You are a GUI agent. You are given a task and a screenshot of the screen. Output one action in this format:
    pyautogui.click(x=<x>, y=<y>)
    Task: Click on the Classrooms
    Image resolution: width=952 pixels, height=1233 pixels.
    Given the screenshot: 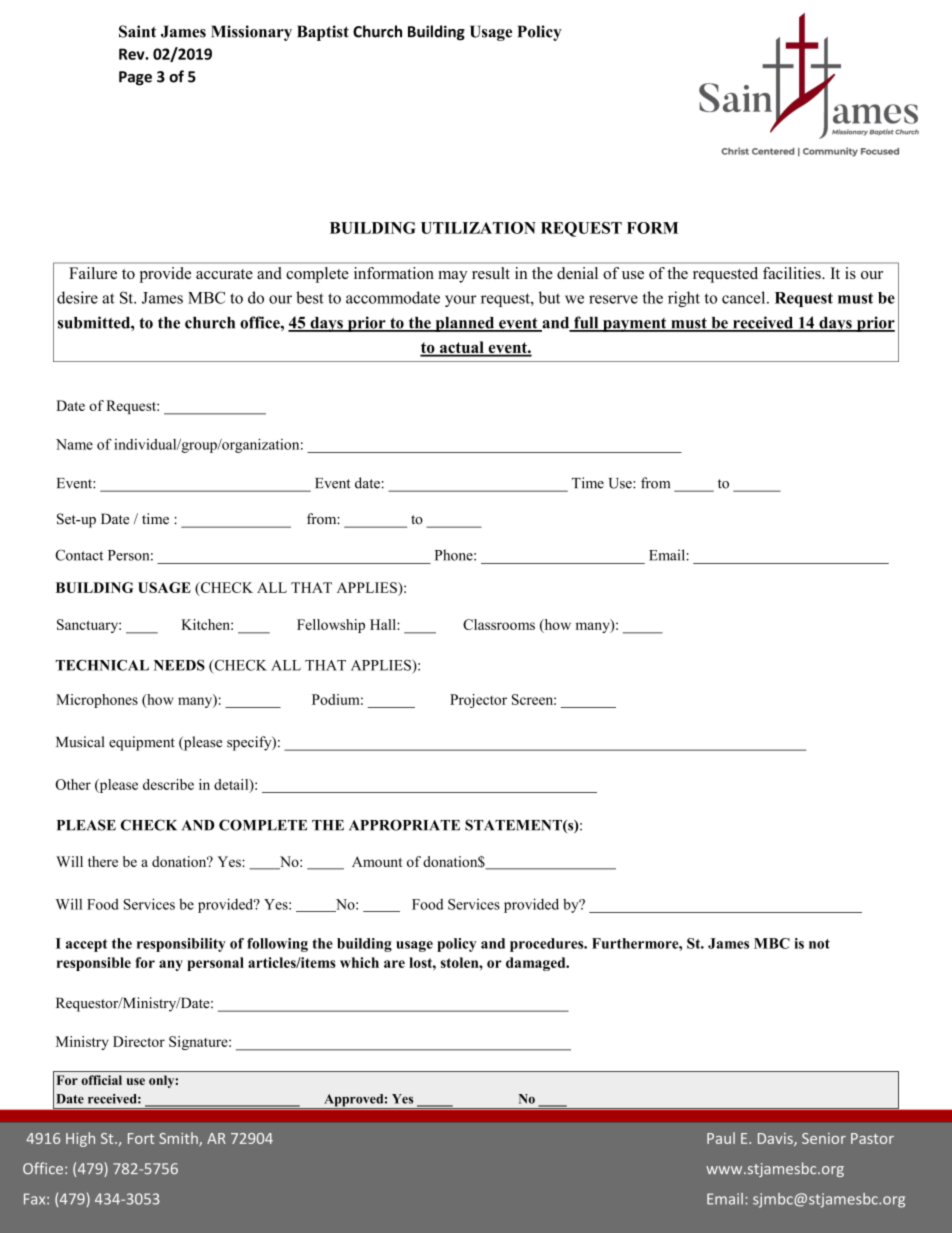 What is the action you would take?
    pyautogui.click(x=499, y=624)
